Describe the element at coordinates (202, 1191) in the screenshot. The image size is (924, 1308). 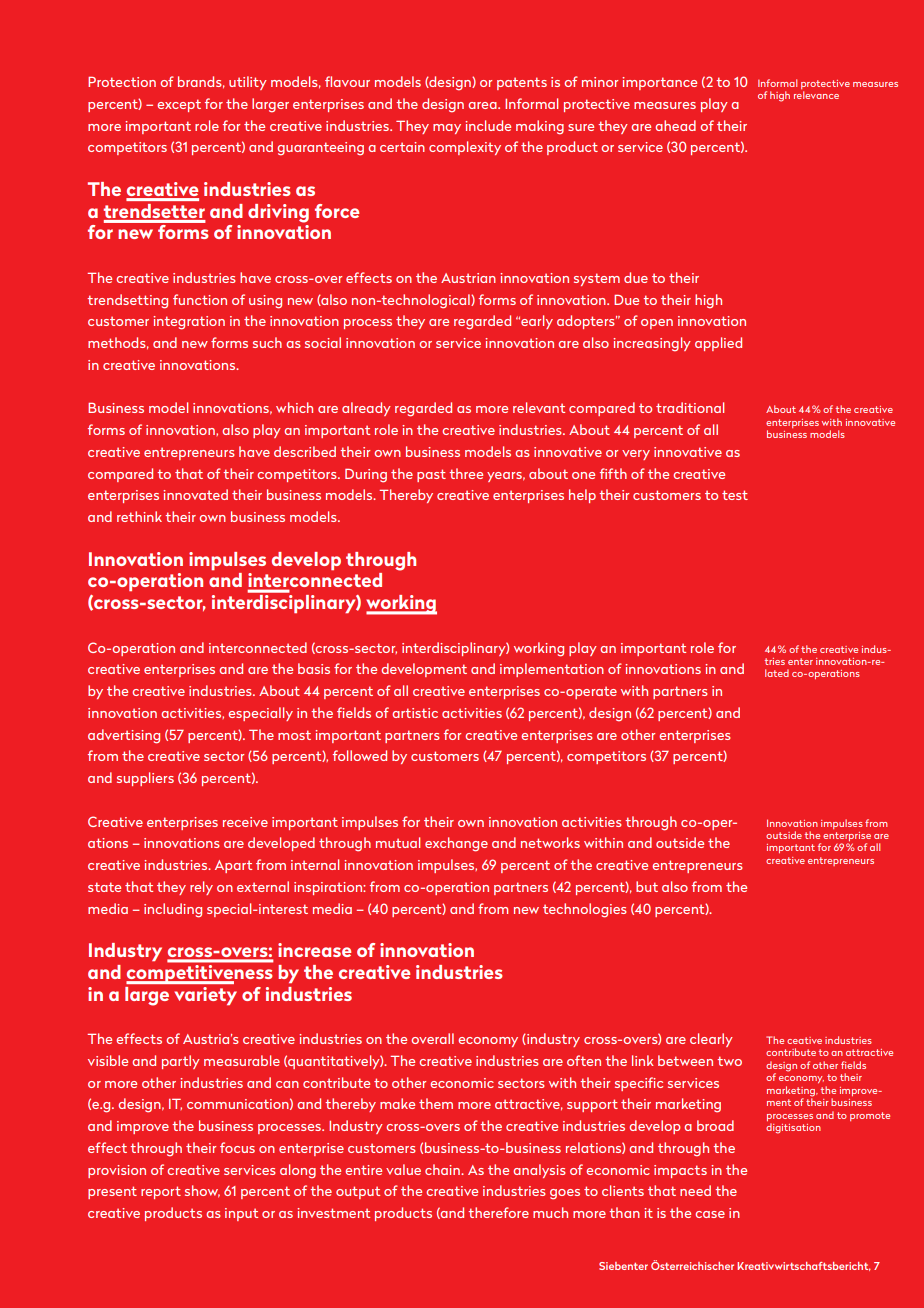
I see `show` at that location.
